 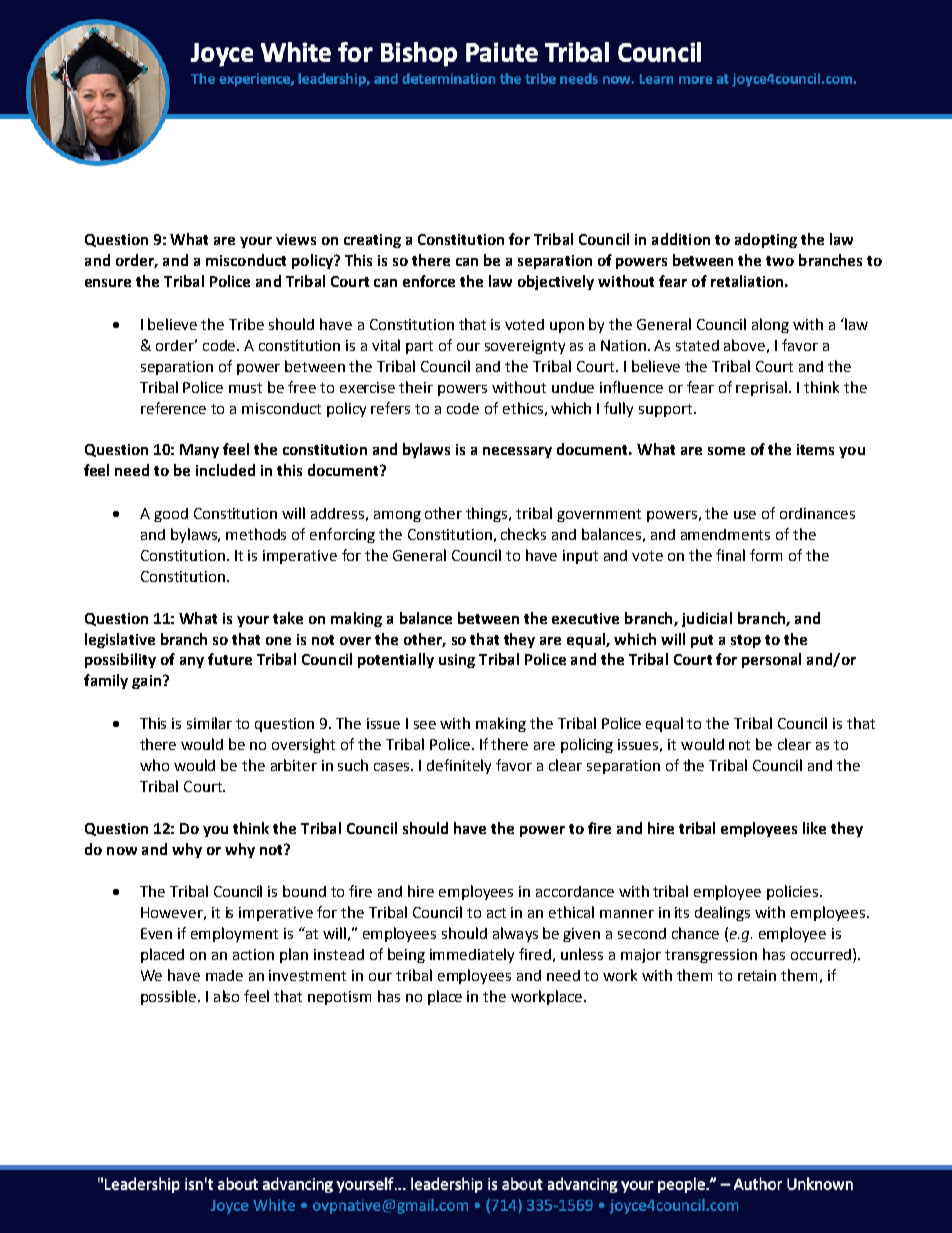 I want to click on legislative, so click(x=120, y=640).
